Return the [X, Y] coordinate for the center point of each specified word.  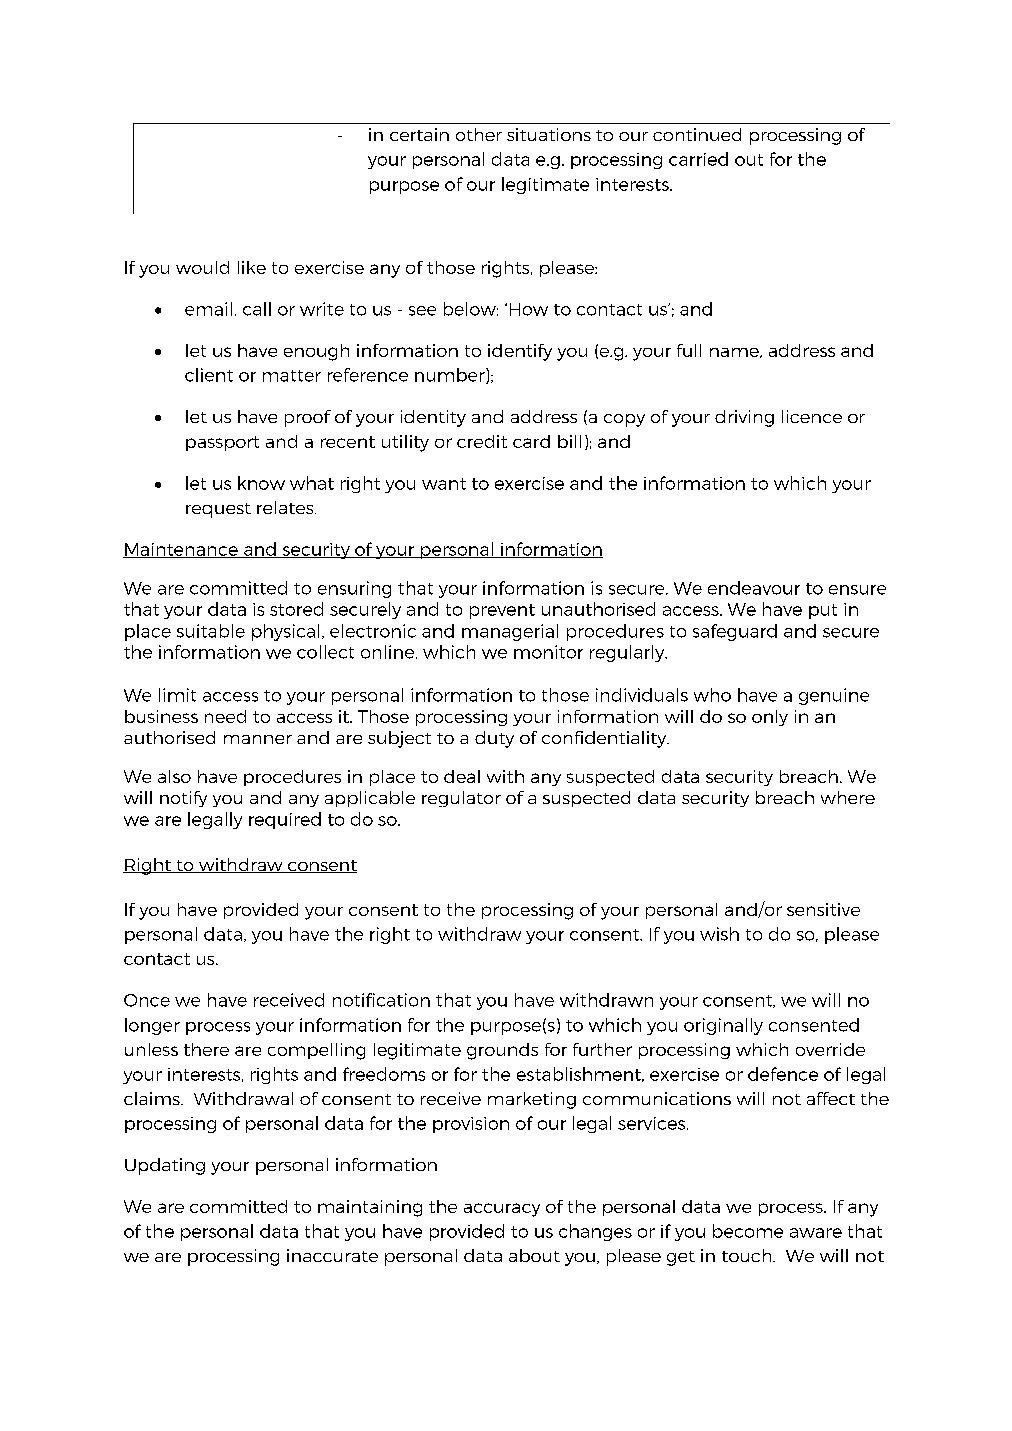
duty [494, 739]
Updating [165, 1166]
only [770, 718]
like [252, 267]
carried [698, 159]
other [479, 134]
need [225, 716]
